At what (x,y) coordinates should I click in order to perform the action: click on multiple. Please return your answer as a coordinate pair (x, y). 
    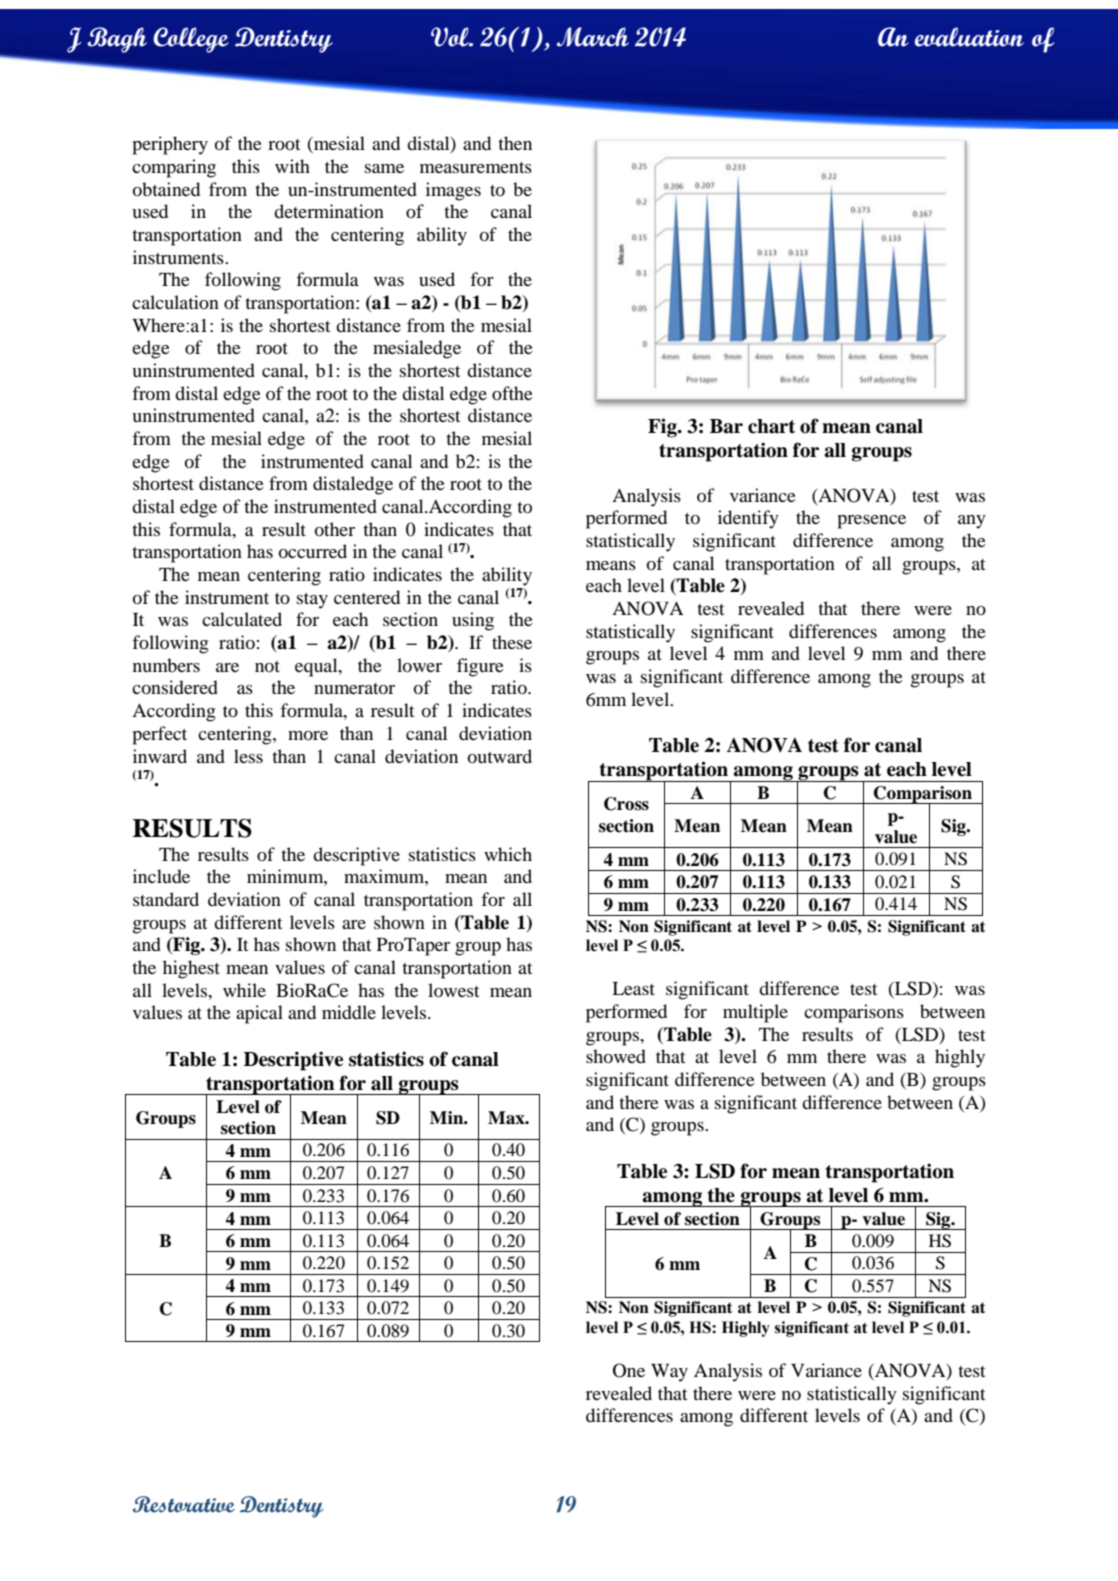
    Looking at the image, I should click on (755, 1013).
